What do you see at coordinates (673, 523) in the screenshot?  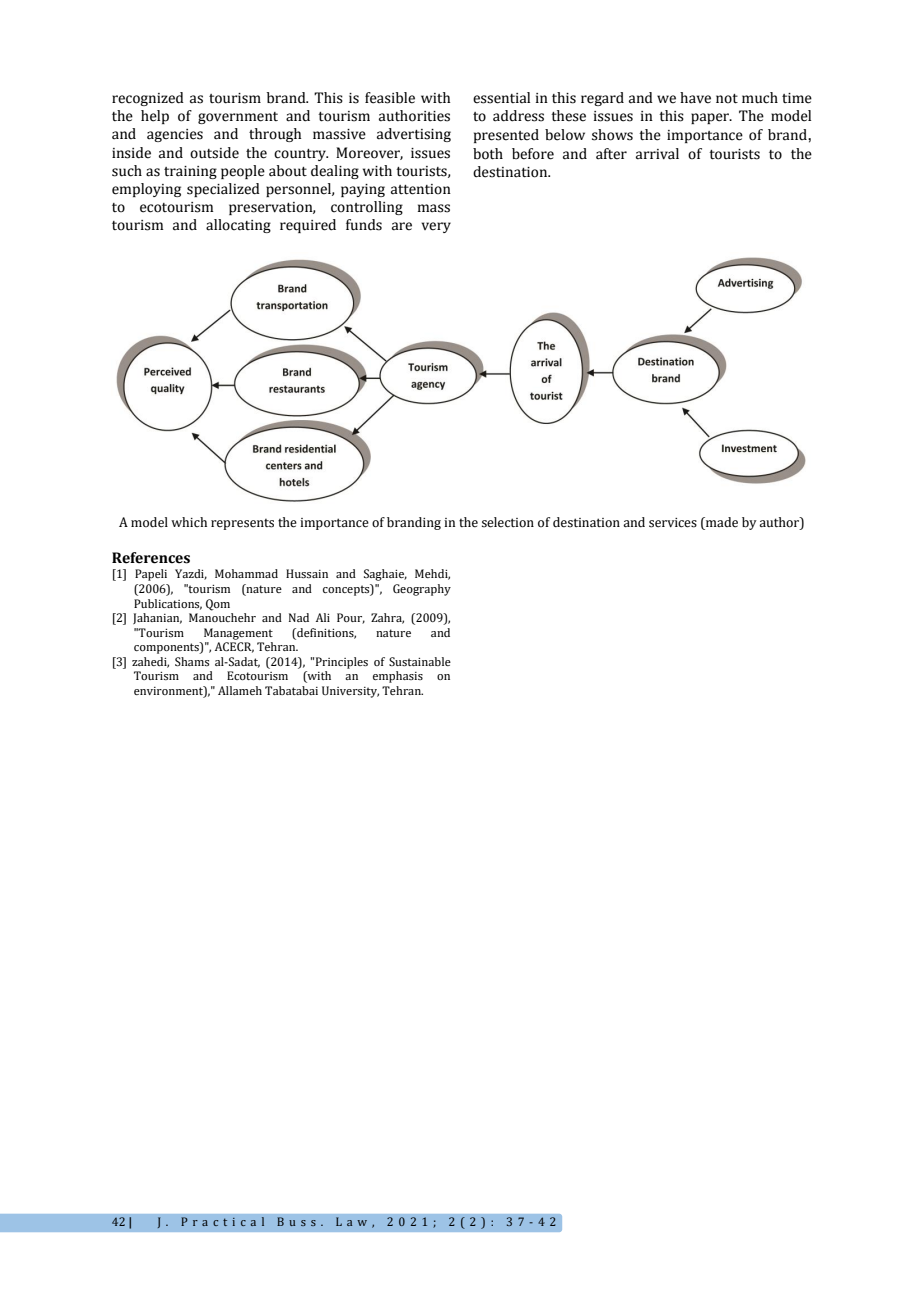 I see `services` at bounding box center [673, 523].
